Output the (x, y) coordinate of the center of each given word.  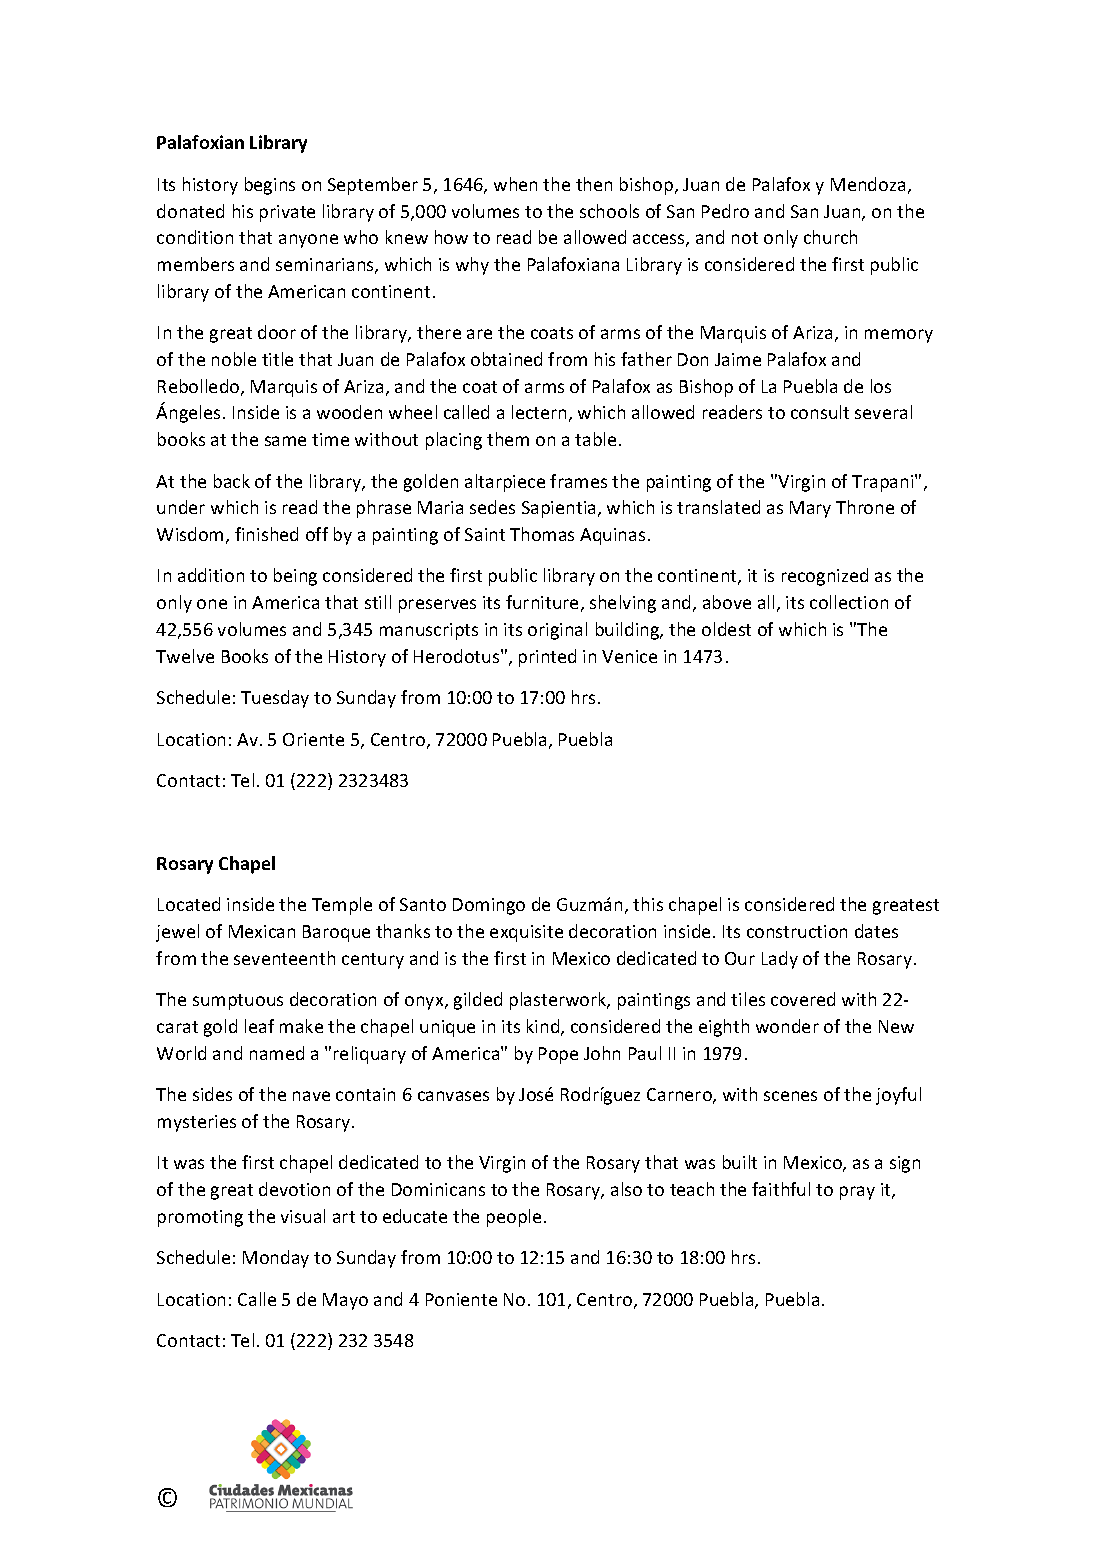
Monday (276, 1259)
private (287, 213)
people (514, 1218)
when (515, 184)
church (830, 237)
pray (857, 1193)
